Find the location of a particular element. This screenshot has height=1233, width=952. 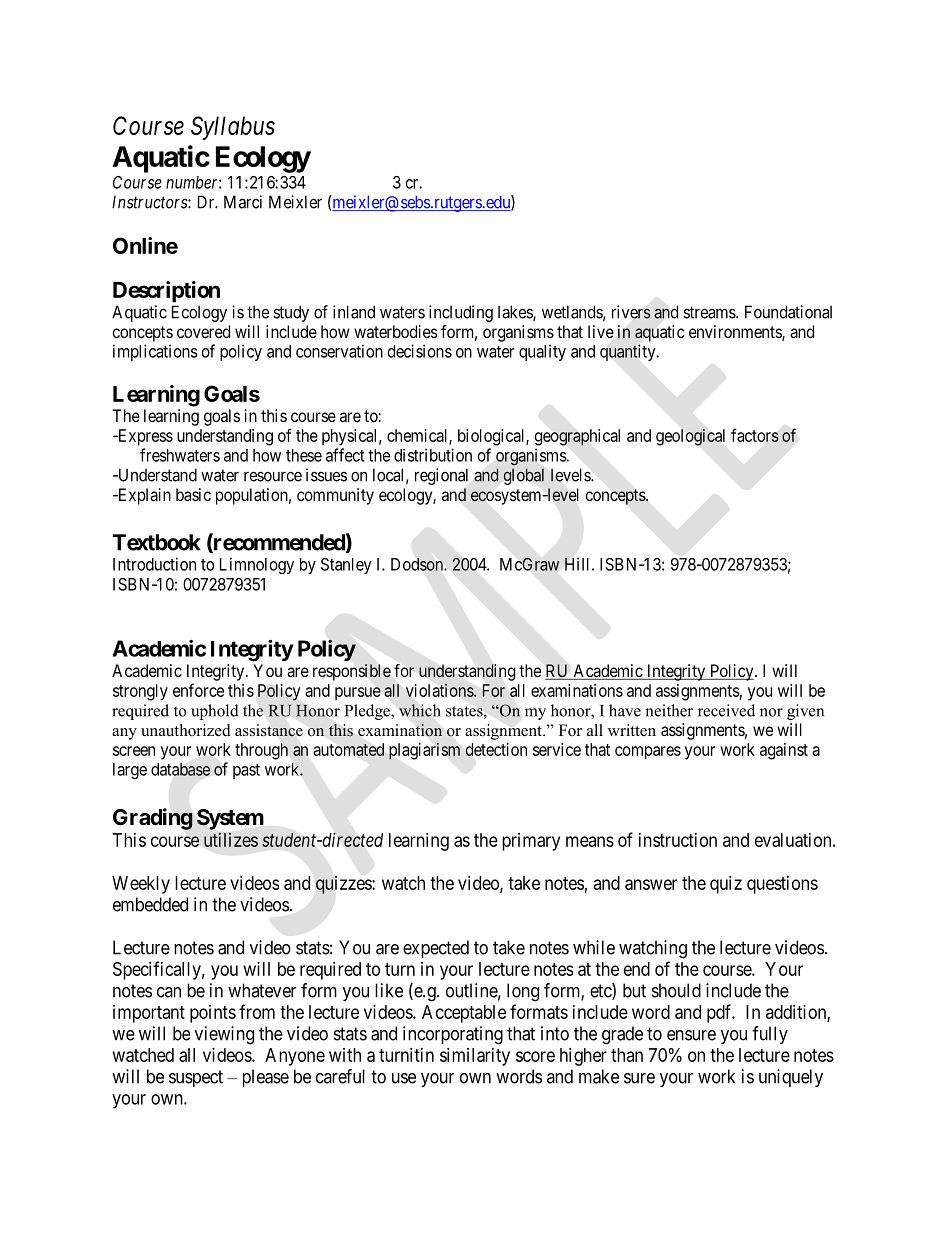

viewing is located at coordinates (224, 1035).
